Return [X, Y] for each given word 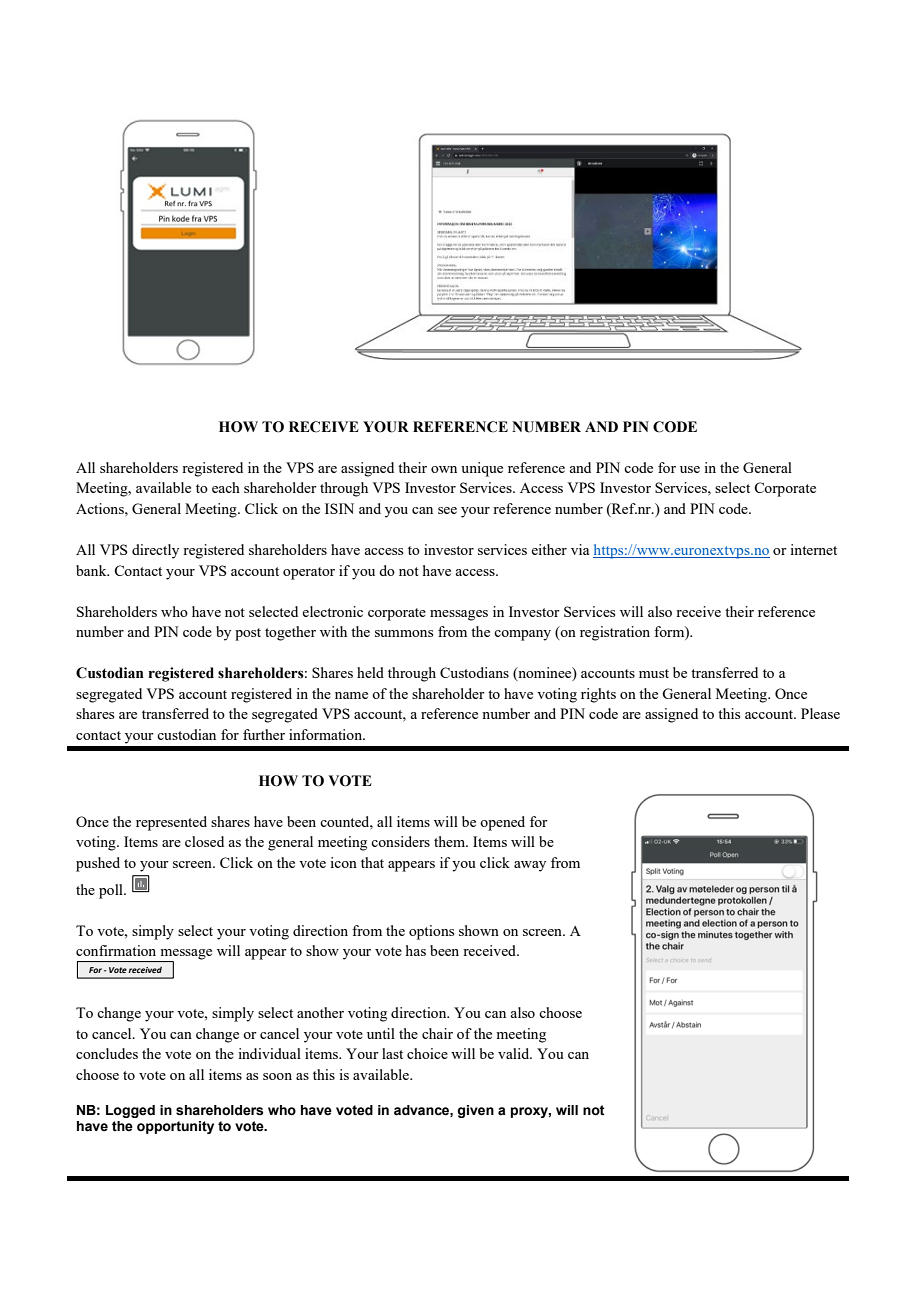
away [530, 866]
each [226, 487]
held [370, 672]
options [431, 932]
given [475, 1111]
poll [112, 891]
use [690, 469]
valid [515, 1053]
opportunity [175, 1127]
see [447, 510]
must [654, 673]
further [264, 734]
